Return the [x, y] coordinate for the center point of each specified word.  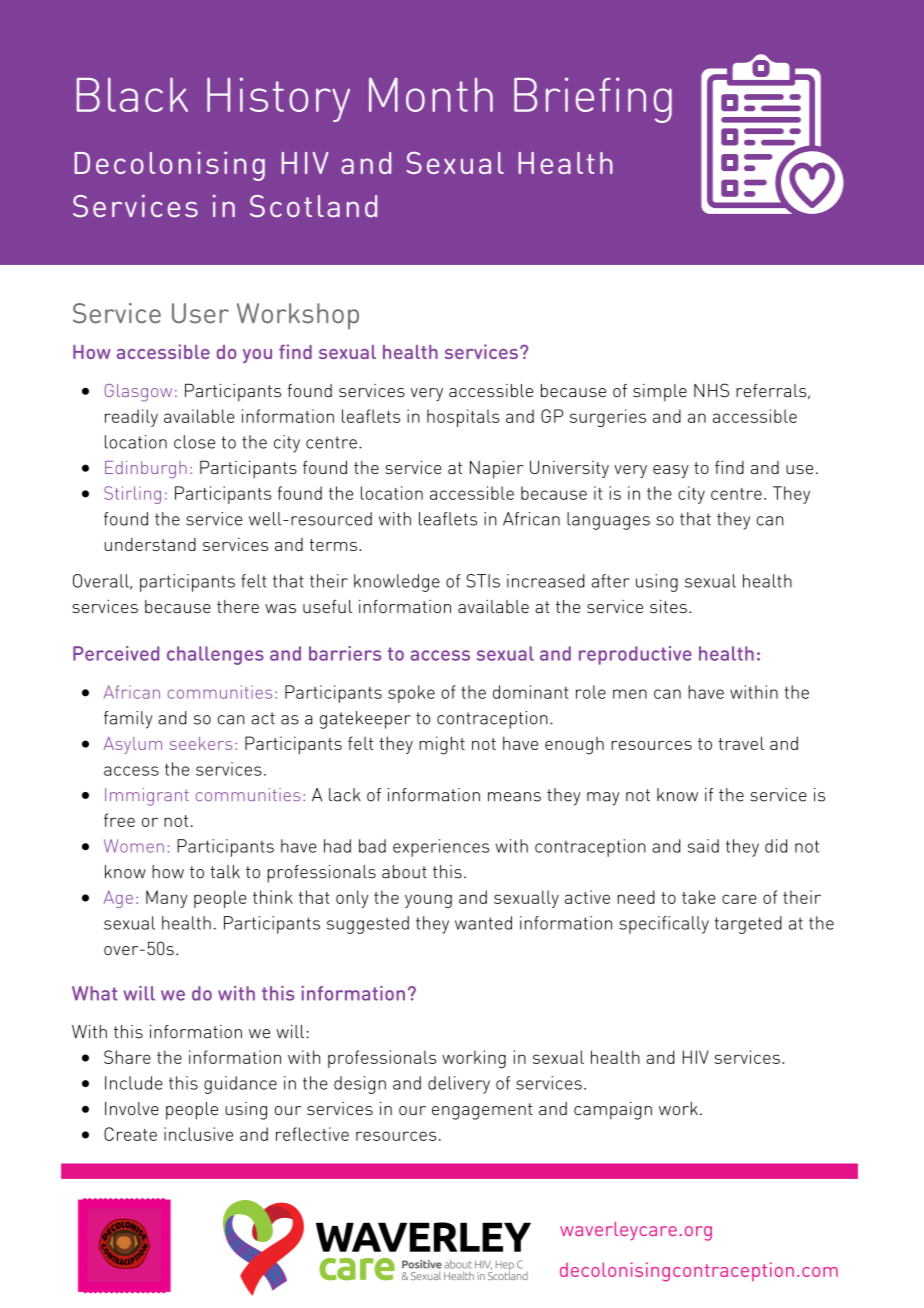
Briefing [593, 100]
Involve [132, 1109]
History [278, 99]
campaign [613, 1111]
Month [431, 94]
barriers [345, 653]
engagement [482, 1111]
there [238, 606]
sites [668, 606]
